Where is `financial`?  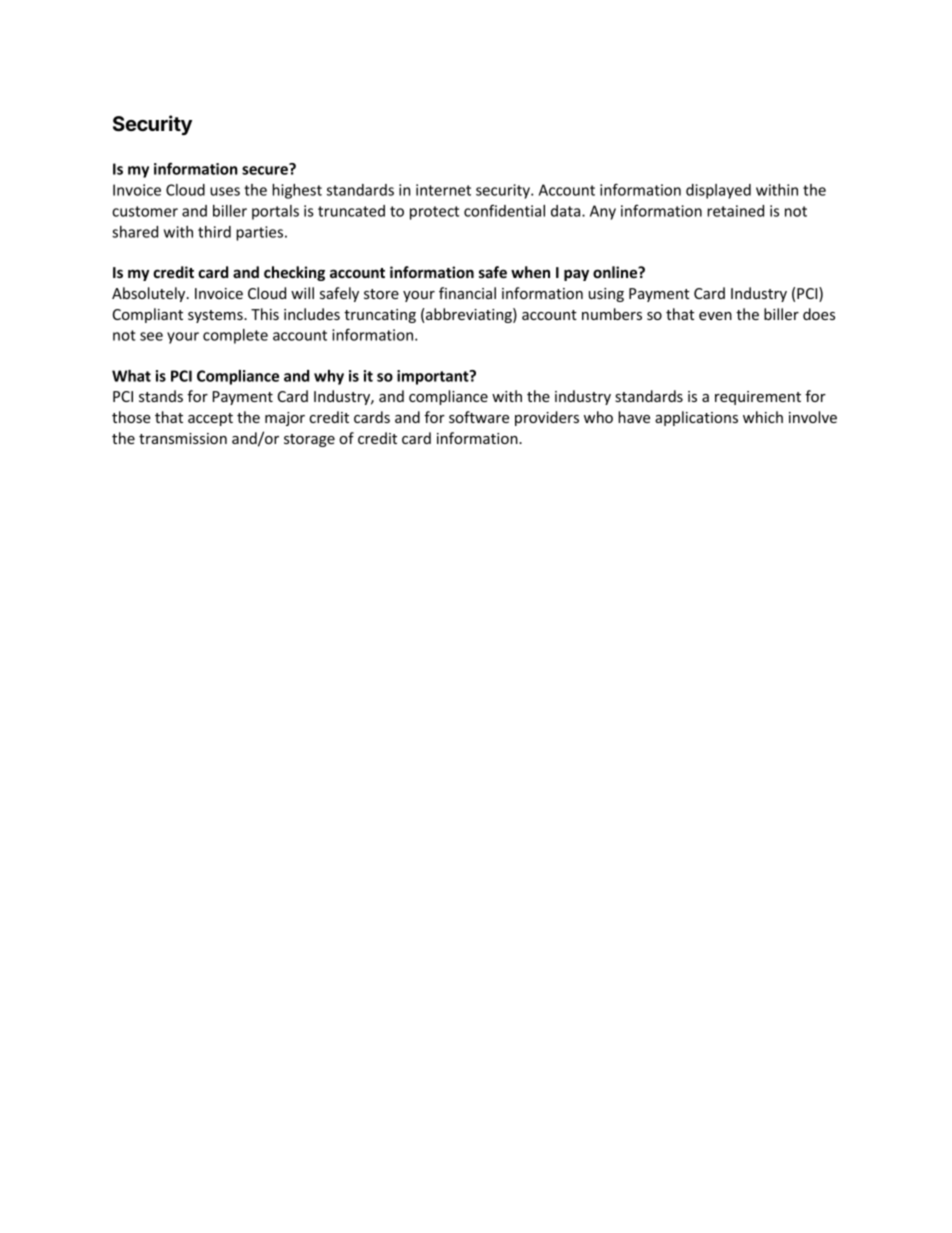
financial is located at coordinates (467, 293).
